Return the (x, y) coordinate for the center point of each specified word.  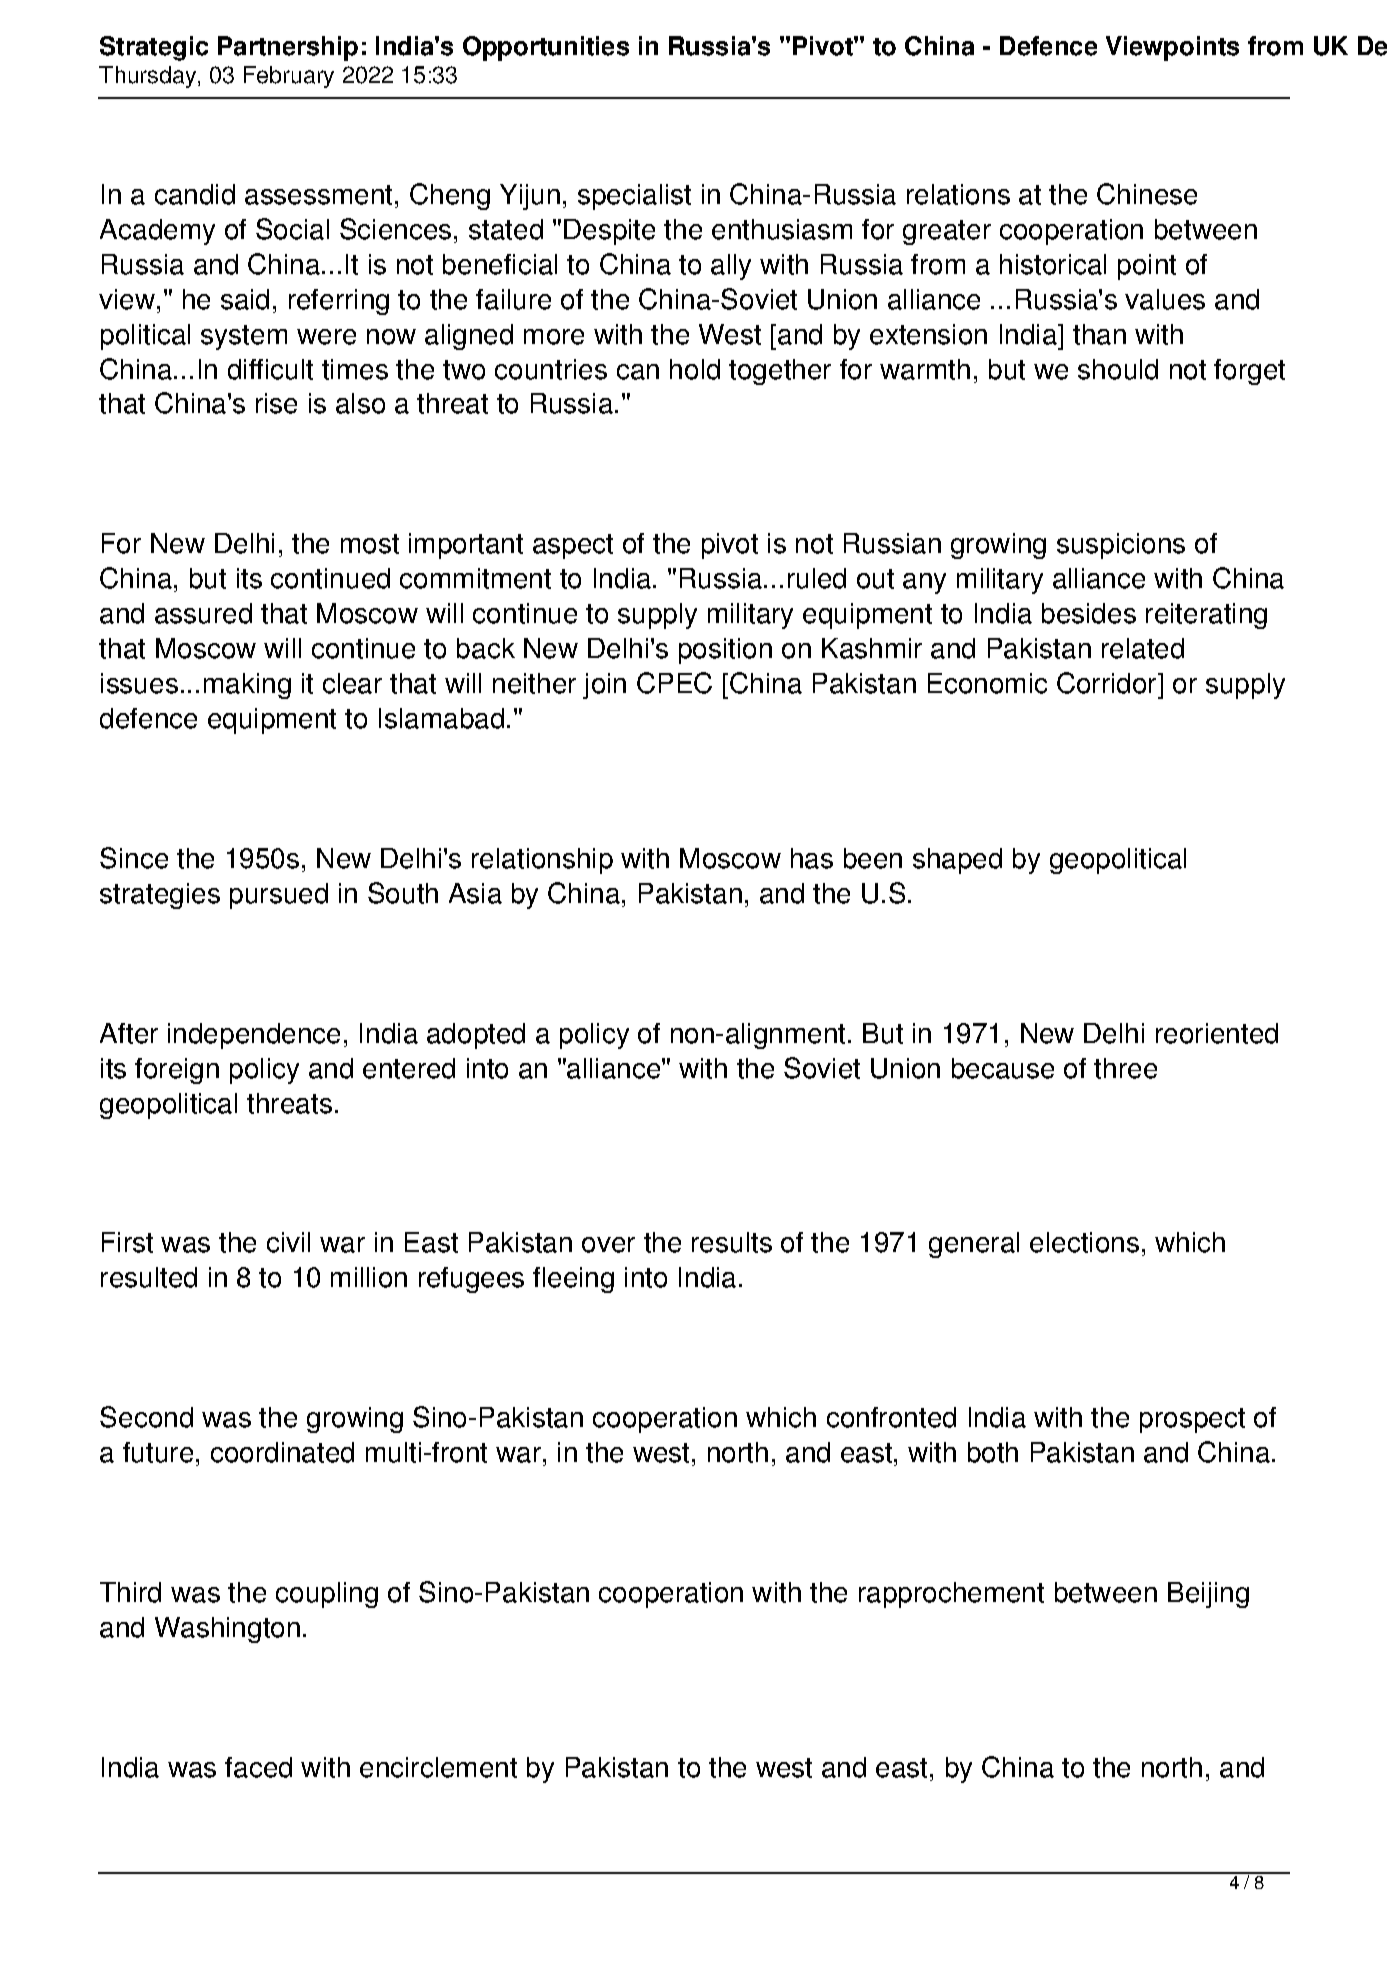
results (732, 1242)
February (289, 77)
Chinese (1147, 194)
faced (258, 1767)
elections (1084, 1242)
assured (203, 613)
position (725, 651)
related (1143, 648)
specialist (634, 197)
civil (288, 1242)
